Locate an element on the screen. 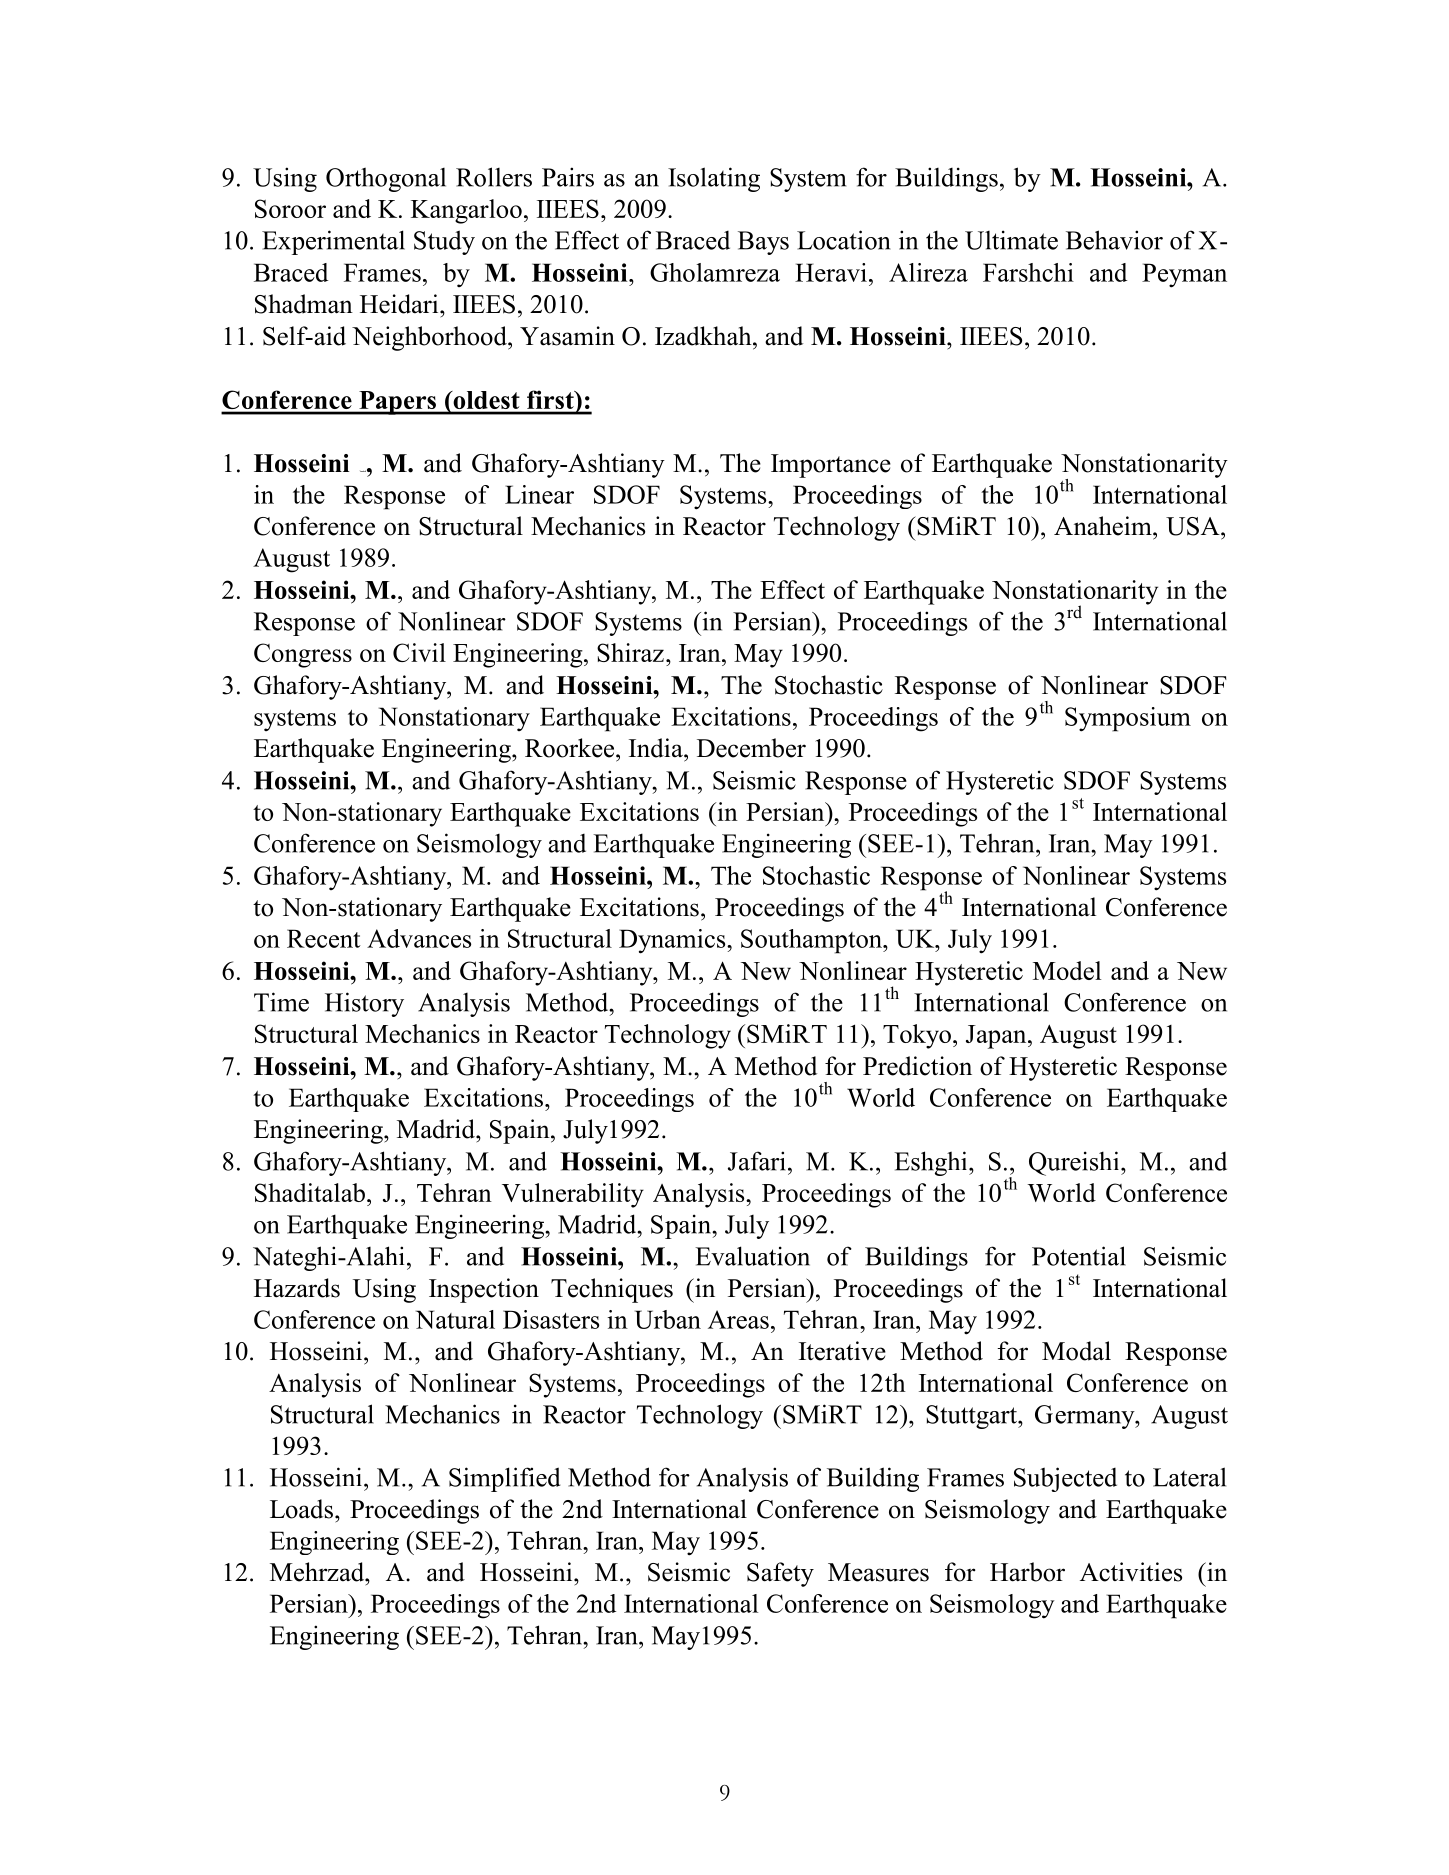 This screenshot has height=1875, width=1449. Civil is located at coordinates (419, 652).
